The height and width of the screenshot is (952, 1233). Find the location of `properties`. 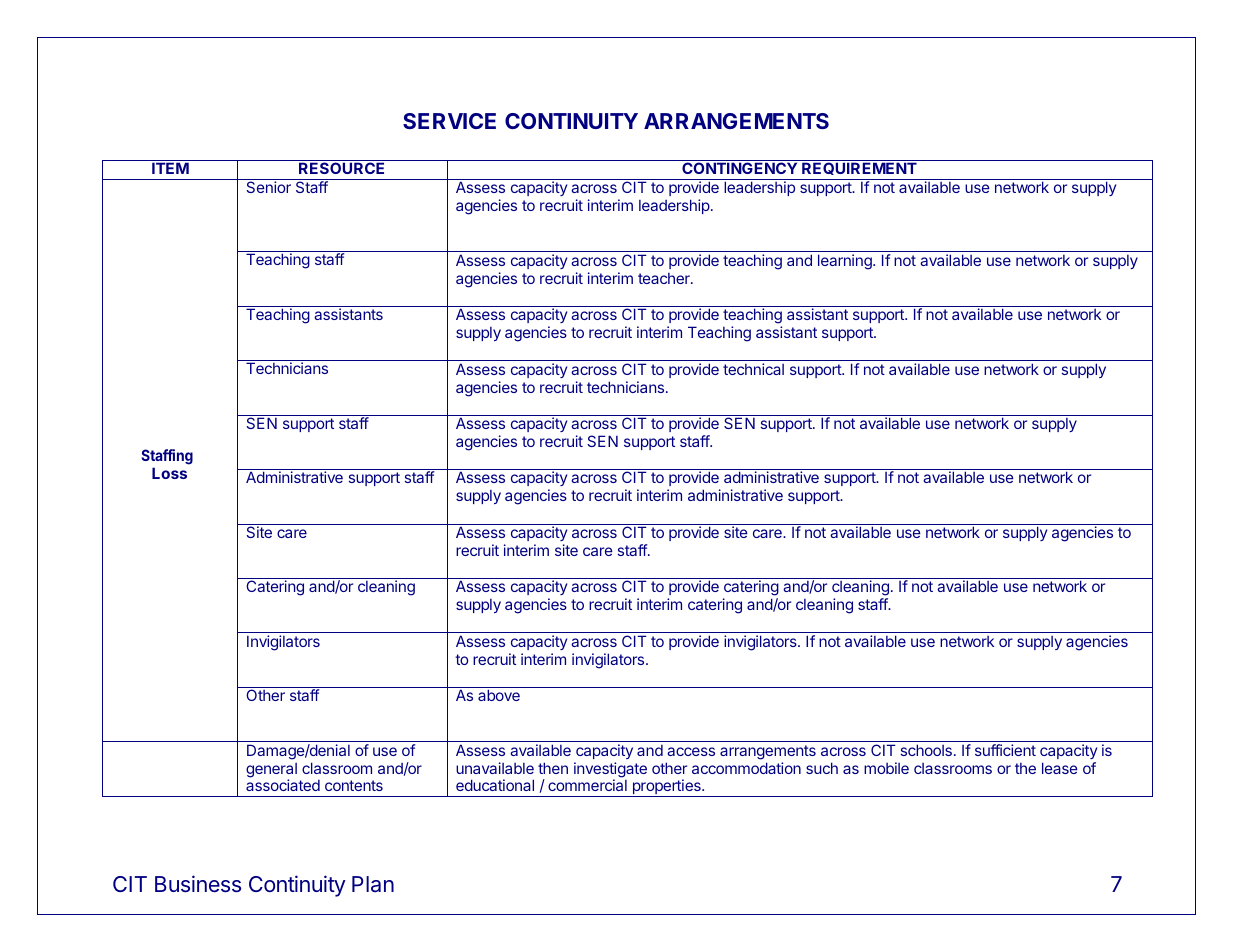

properties is located at coordinates (666, 788).
